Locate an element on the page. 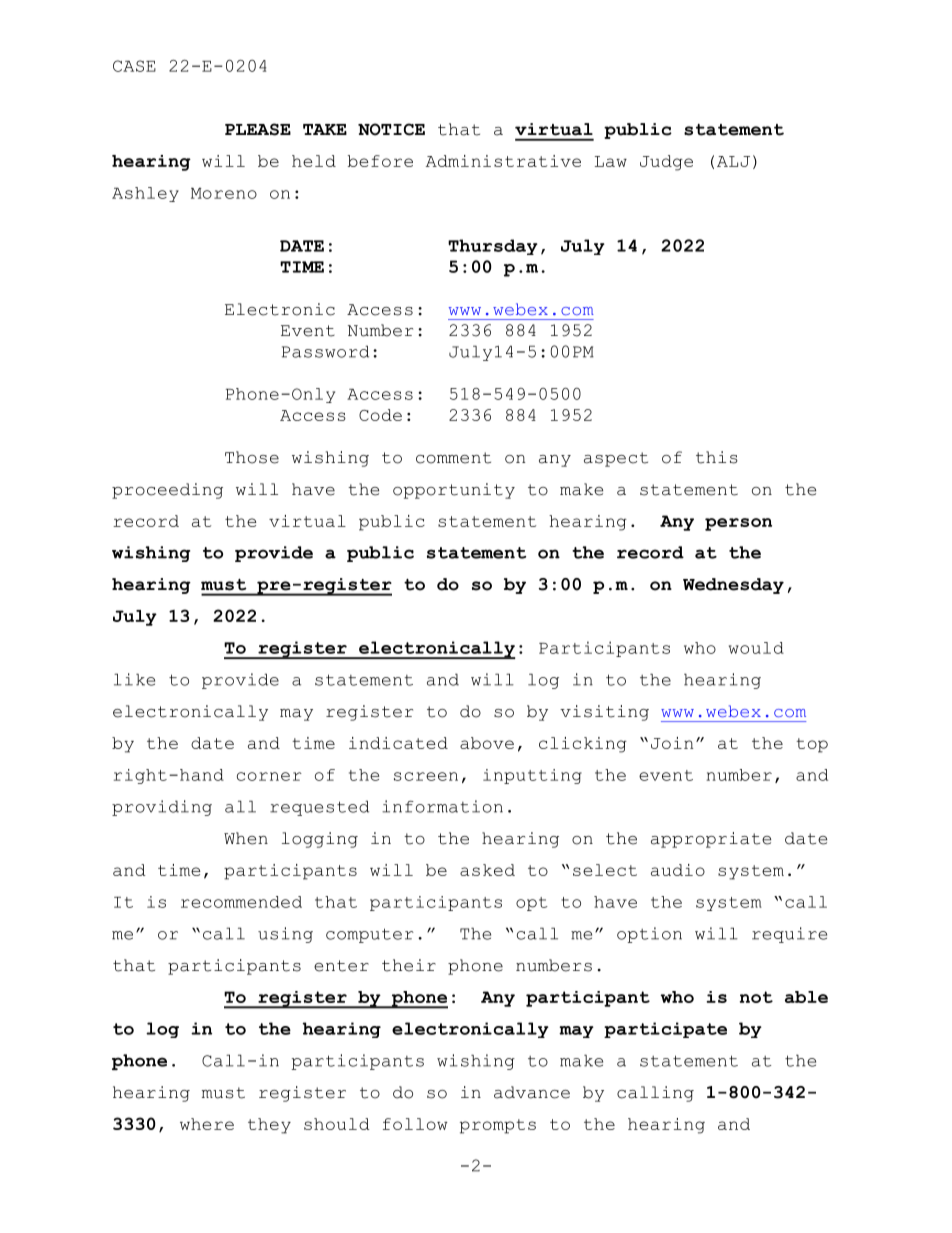 This image has width=952, height=1233. above is located at coordinates (487, 743).
